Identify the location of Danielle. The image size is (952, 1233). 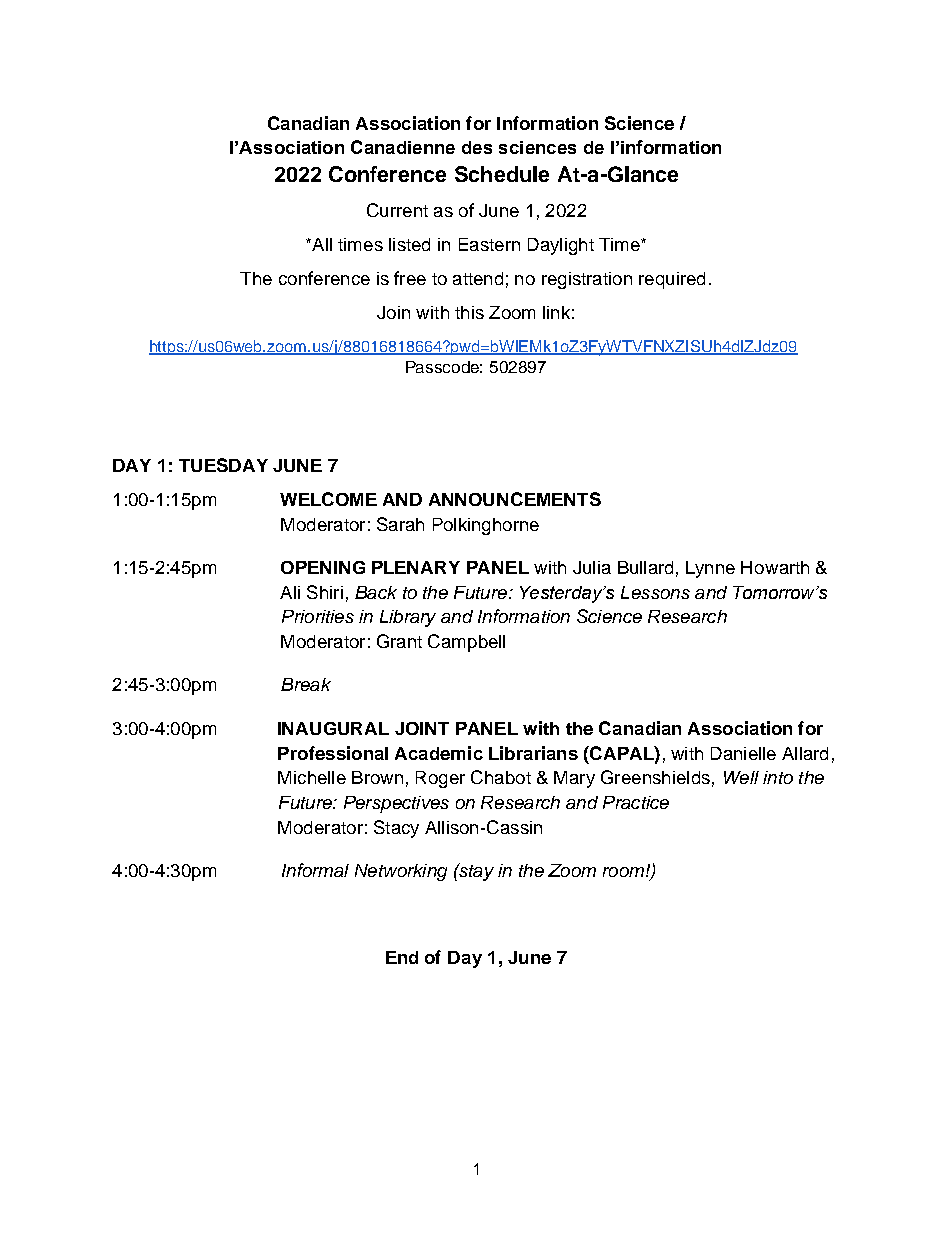
(743, 753).
